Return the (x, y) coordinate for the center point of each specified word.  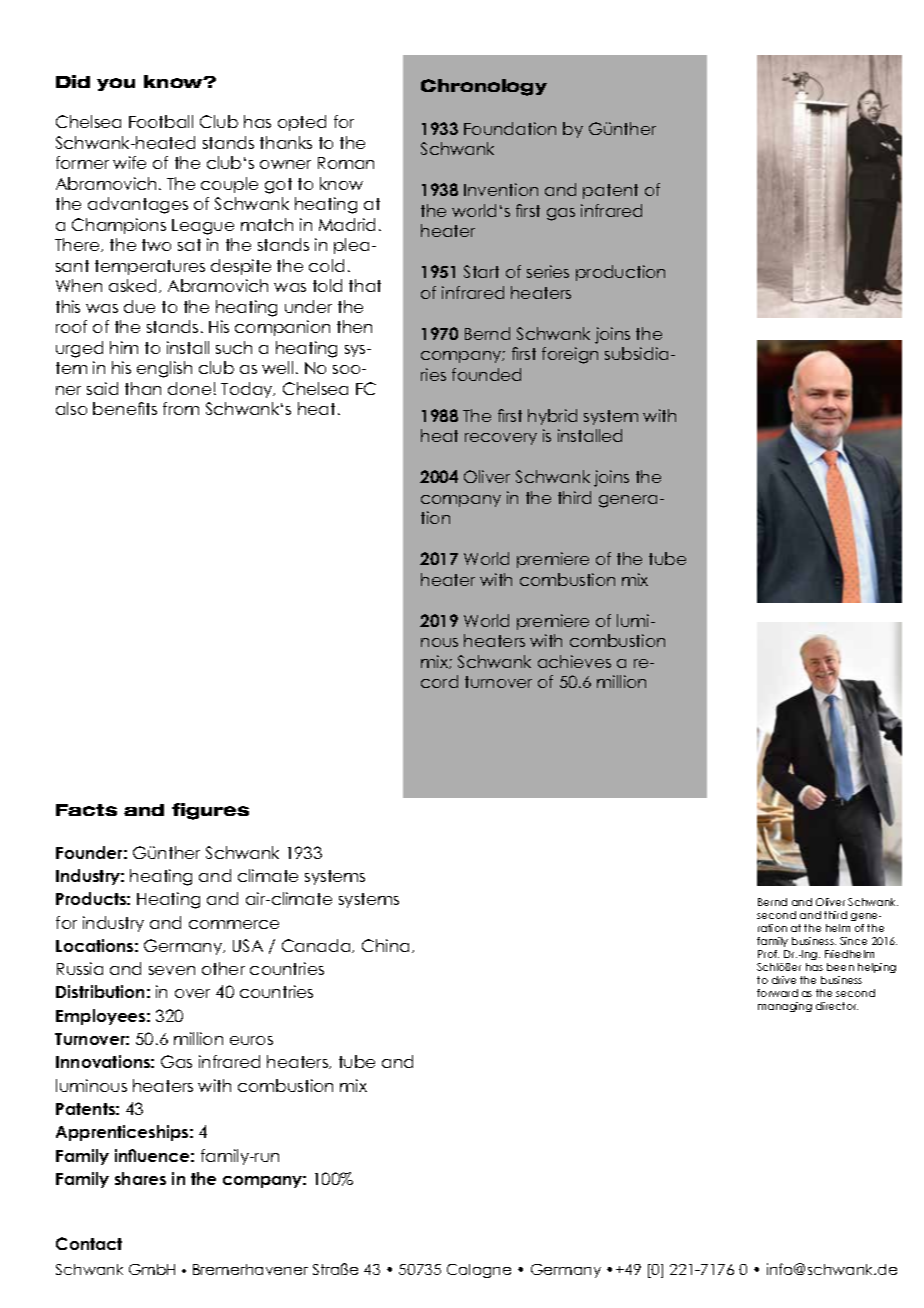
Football (161, 121)
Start (481, 271)
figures (210, 811)
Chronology (484, 87)
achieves (574, 661)
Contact (89, 1243)
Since (853, 941)
